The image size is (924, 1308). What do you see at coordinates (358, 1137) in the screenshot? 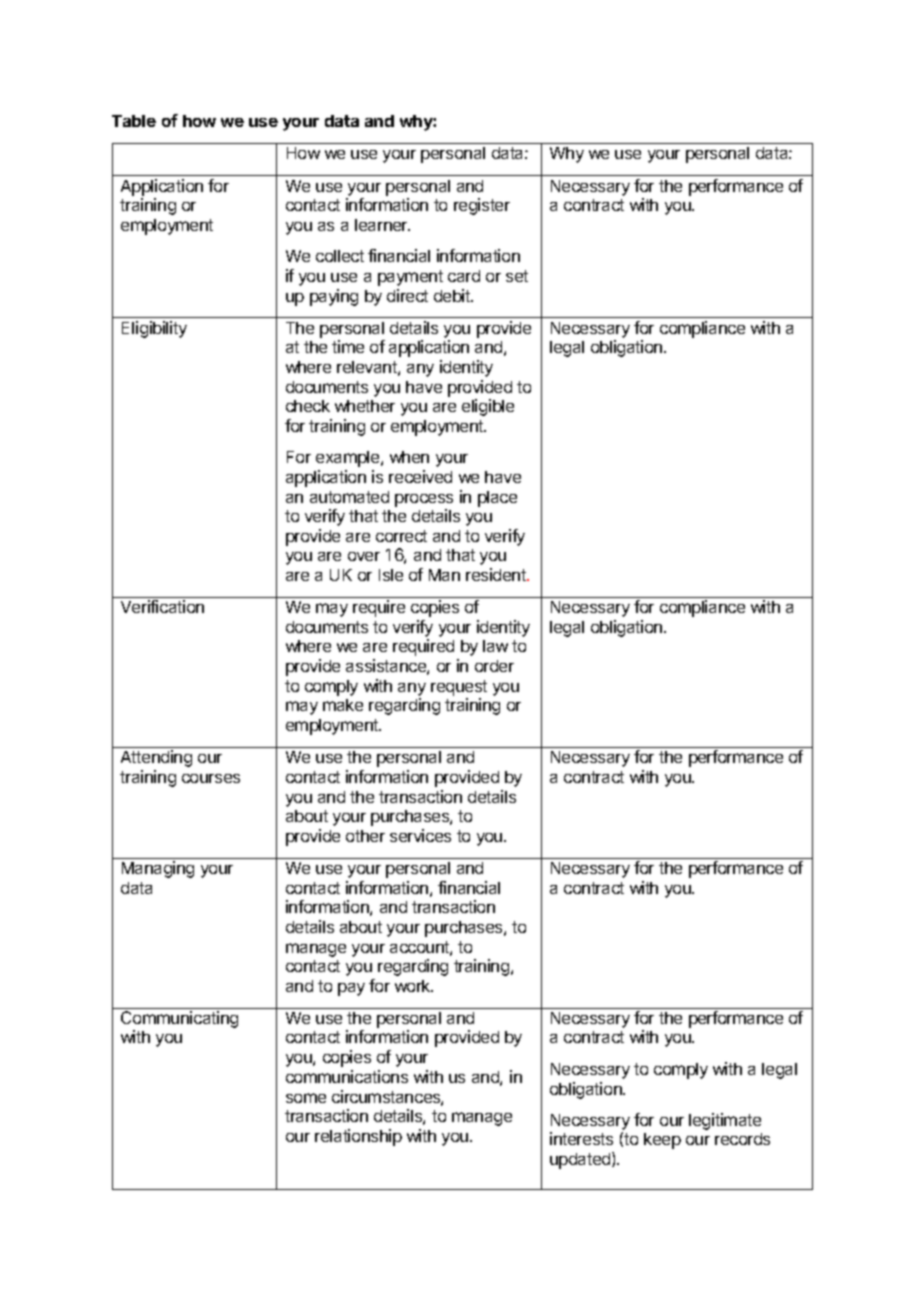
I see `relationship` at bounding box center [358, 1137].
